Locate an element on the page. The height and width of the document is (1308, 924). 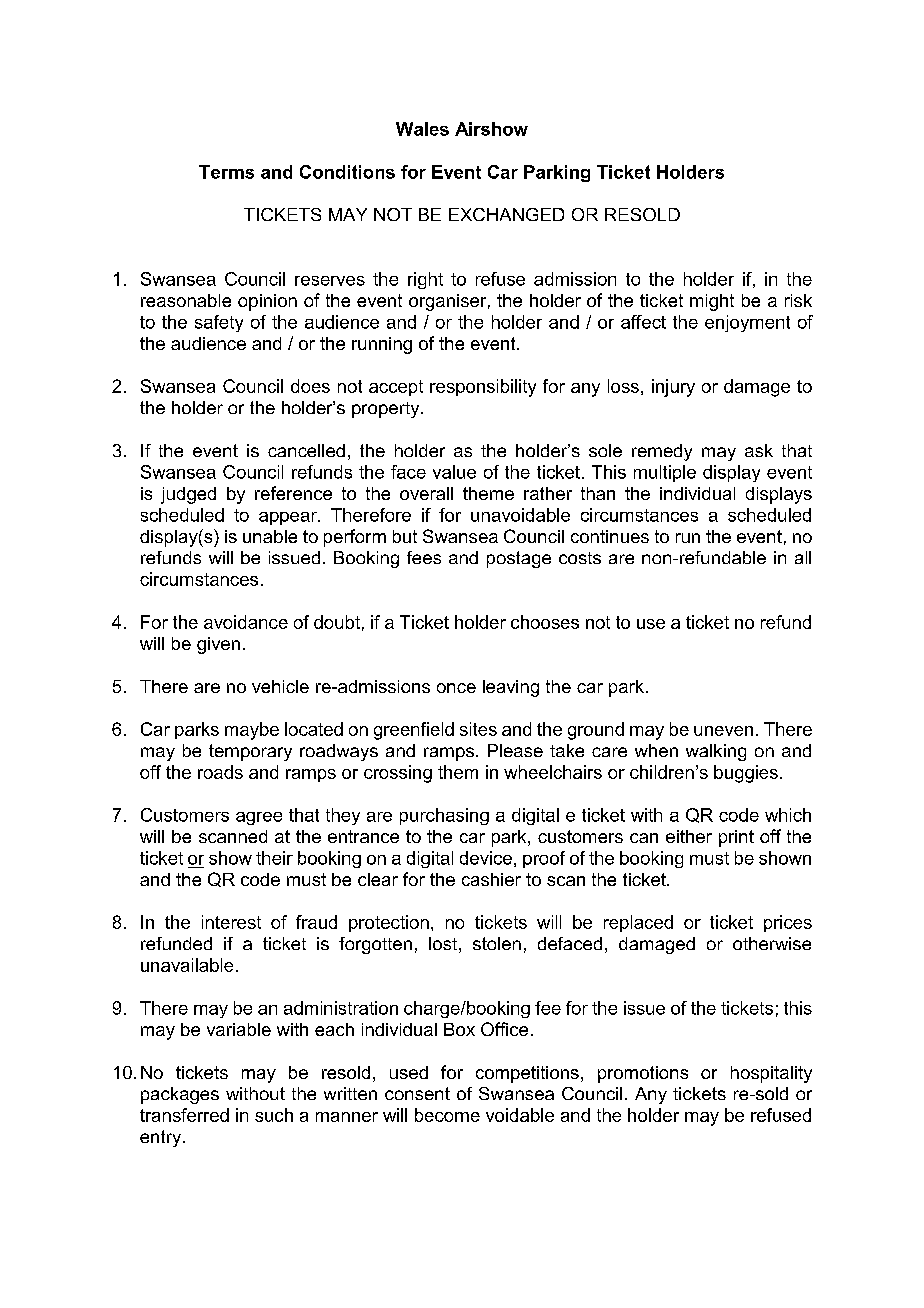
does is located at coordinates (310, 386).
